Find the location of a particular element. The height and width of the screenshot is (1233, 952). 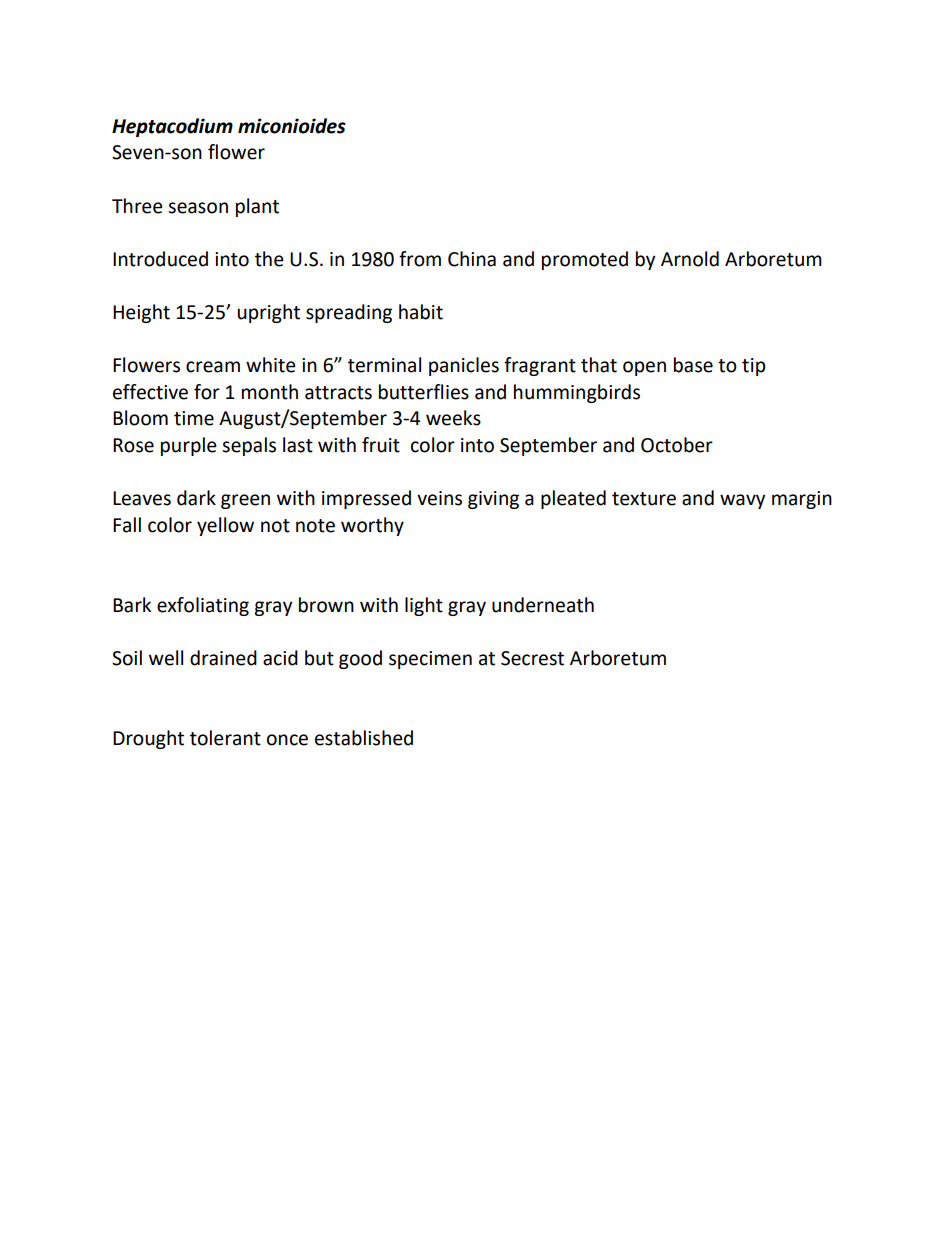

tolerant is located at coordinates (225, 738).
